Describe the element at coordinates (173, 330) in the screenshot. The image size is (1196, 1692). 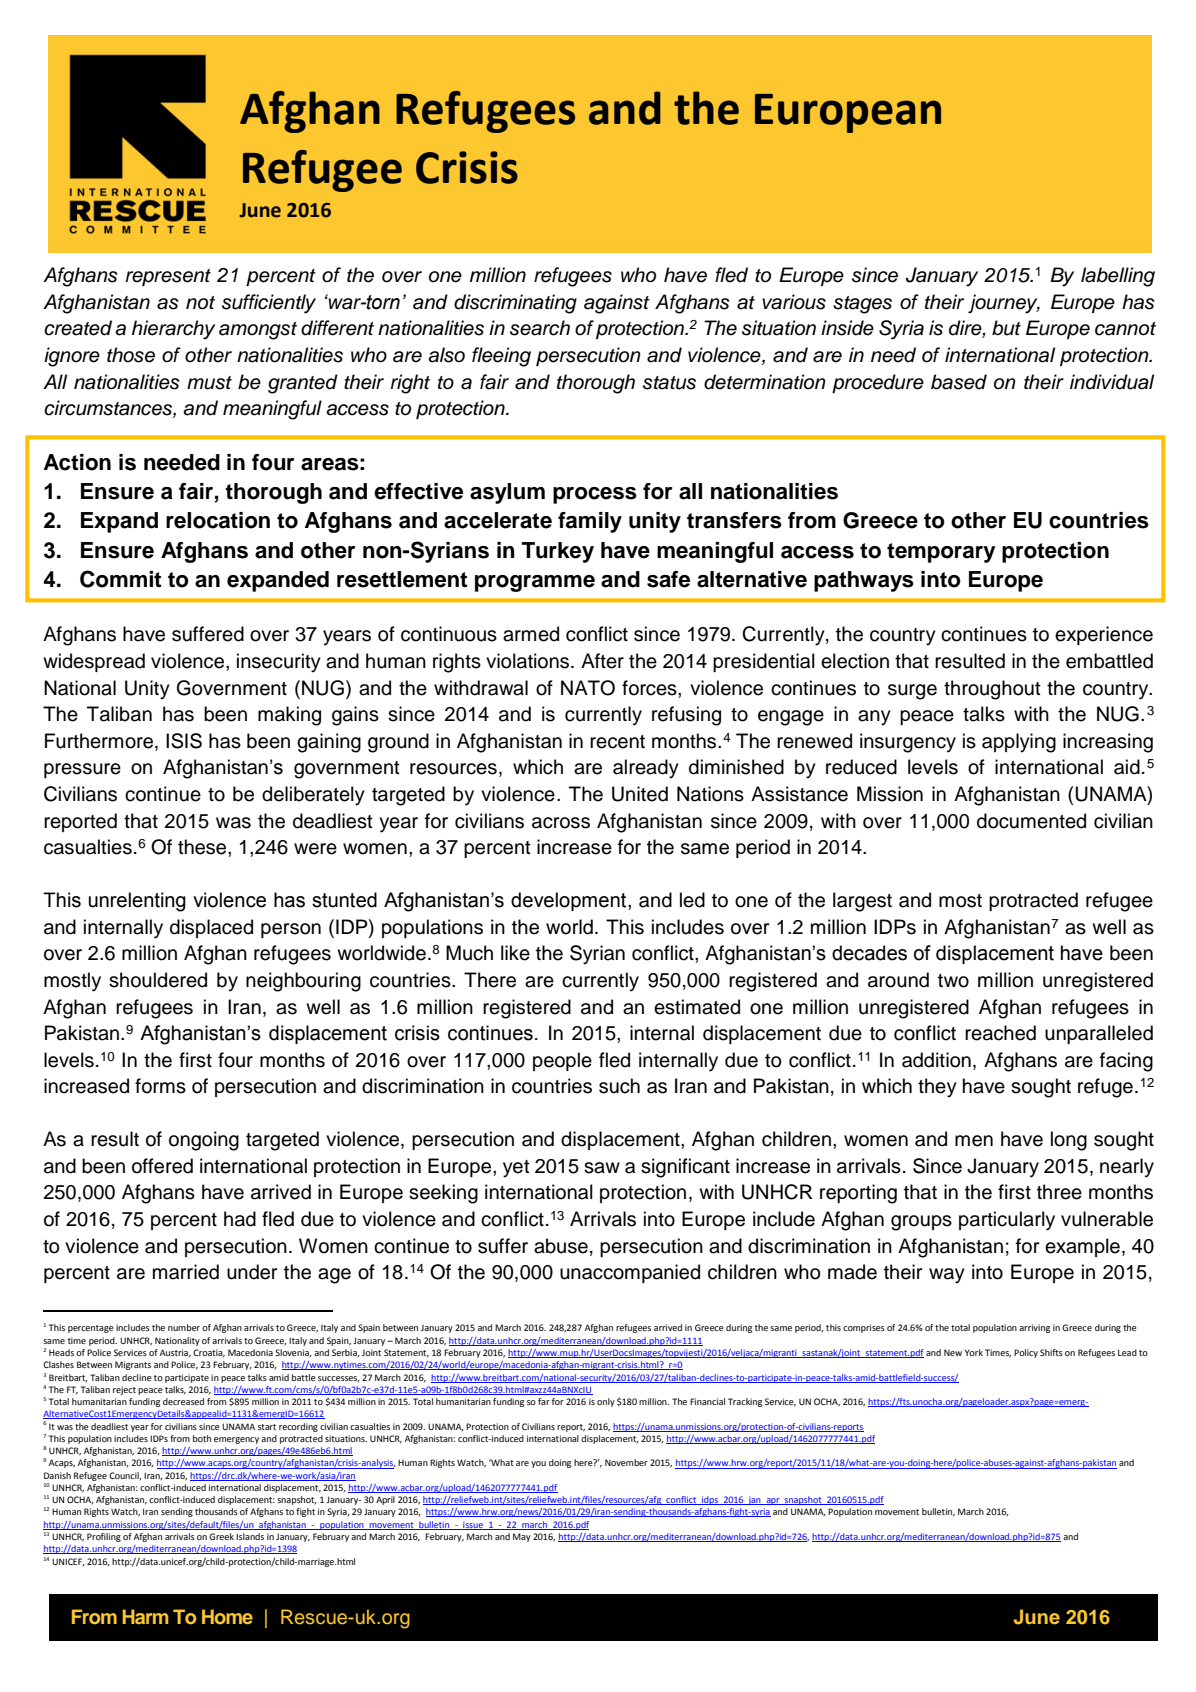
I see `hierarchy` at that location.
